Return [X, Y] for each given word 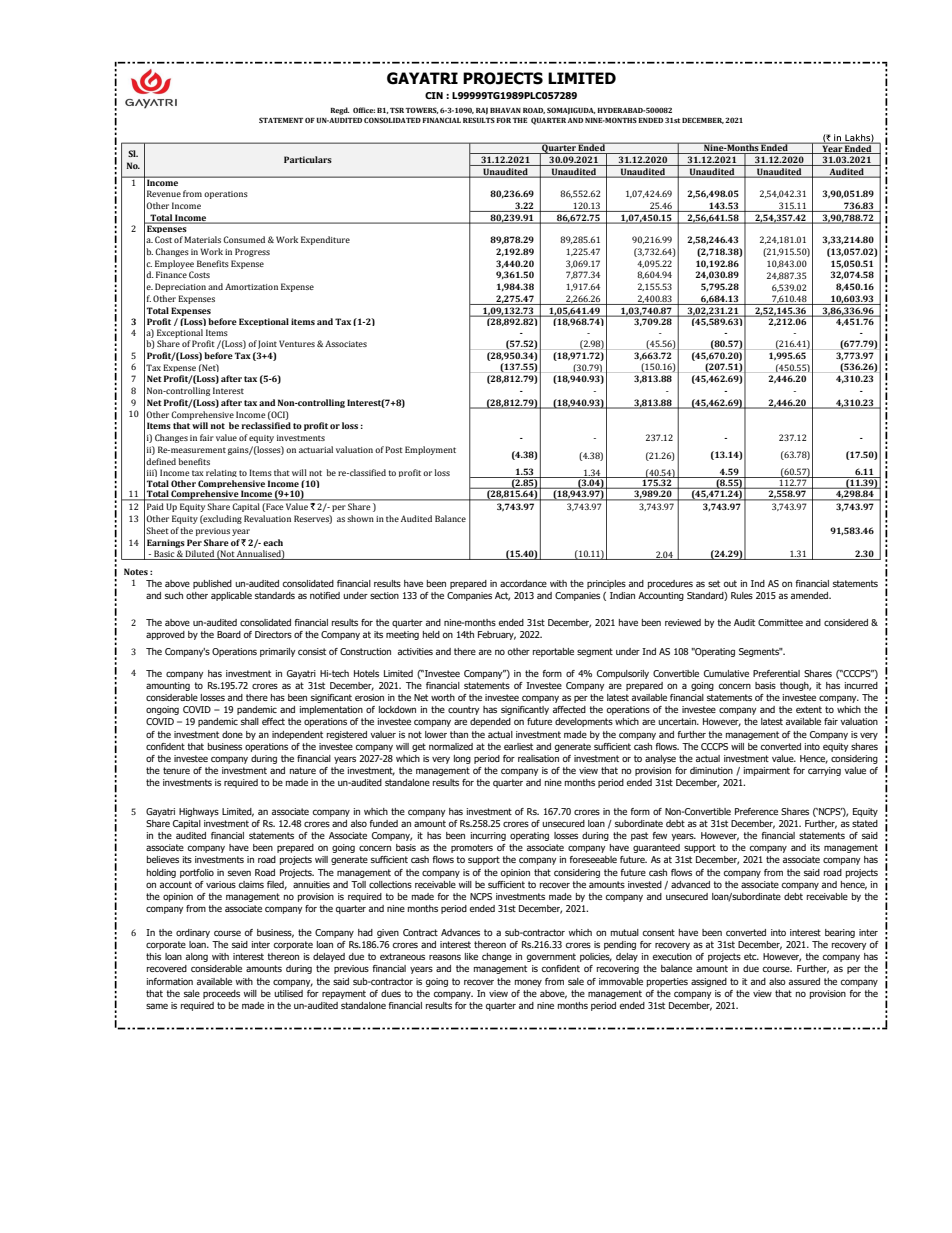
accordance [523, 583]
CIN [434, 95]
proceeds [221, 994]
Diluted [199, 555]
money [528, 983]
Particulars [308, 159]
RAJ [482, 111]
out [730, 583]
